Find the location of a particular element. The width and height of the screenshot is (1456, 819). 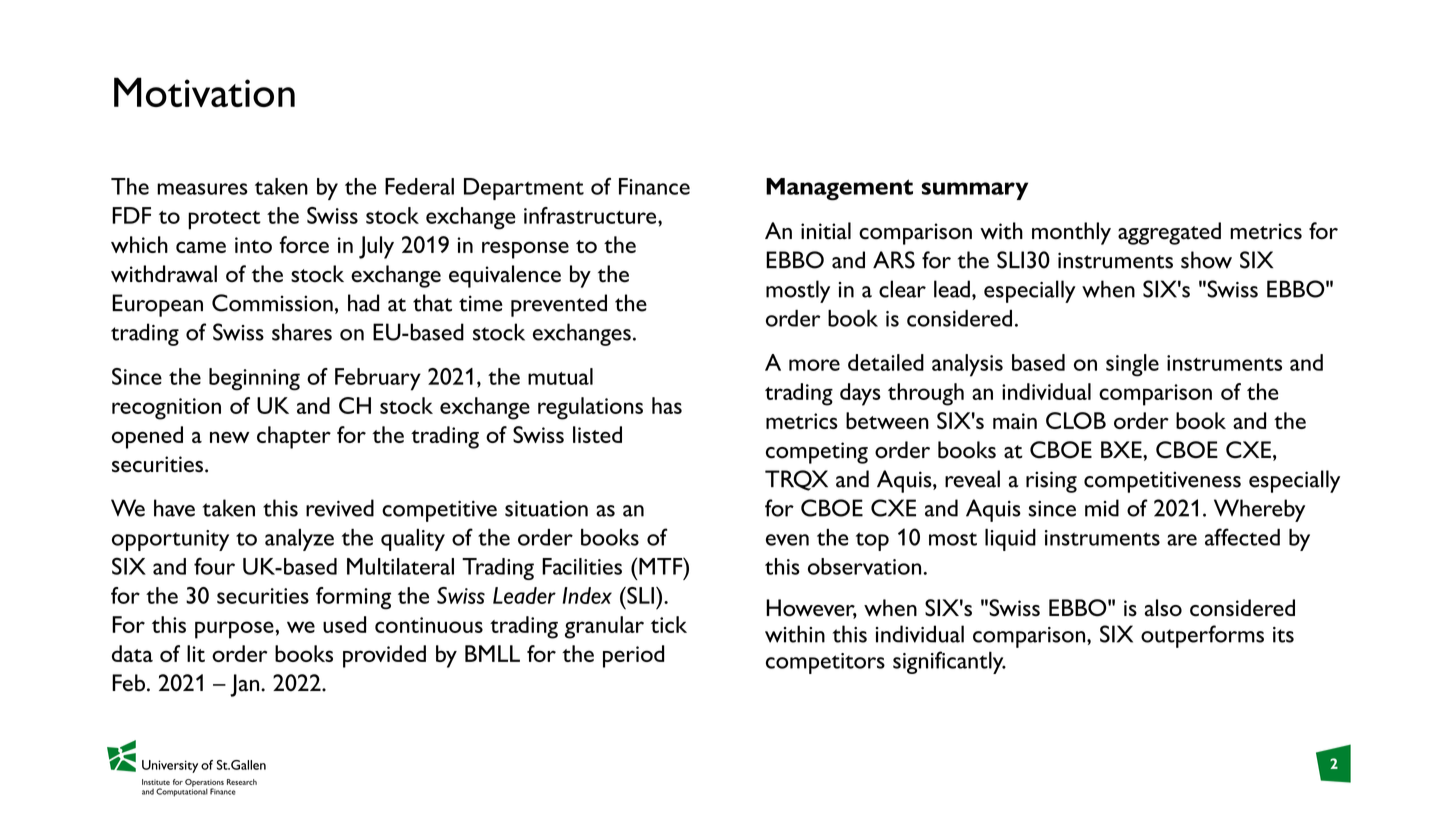

mid is located at coordinates (1102, 508).
